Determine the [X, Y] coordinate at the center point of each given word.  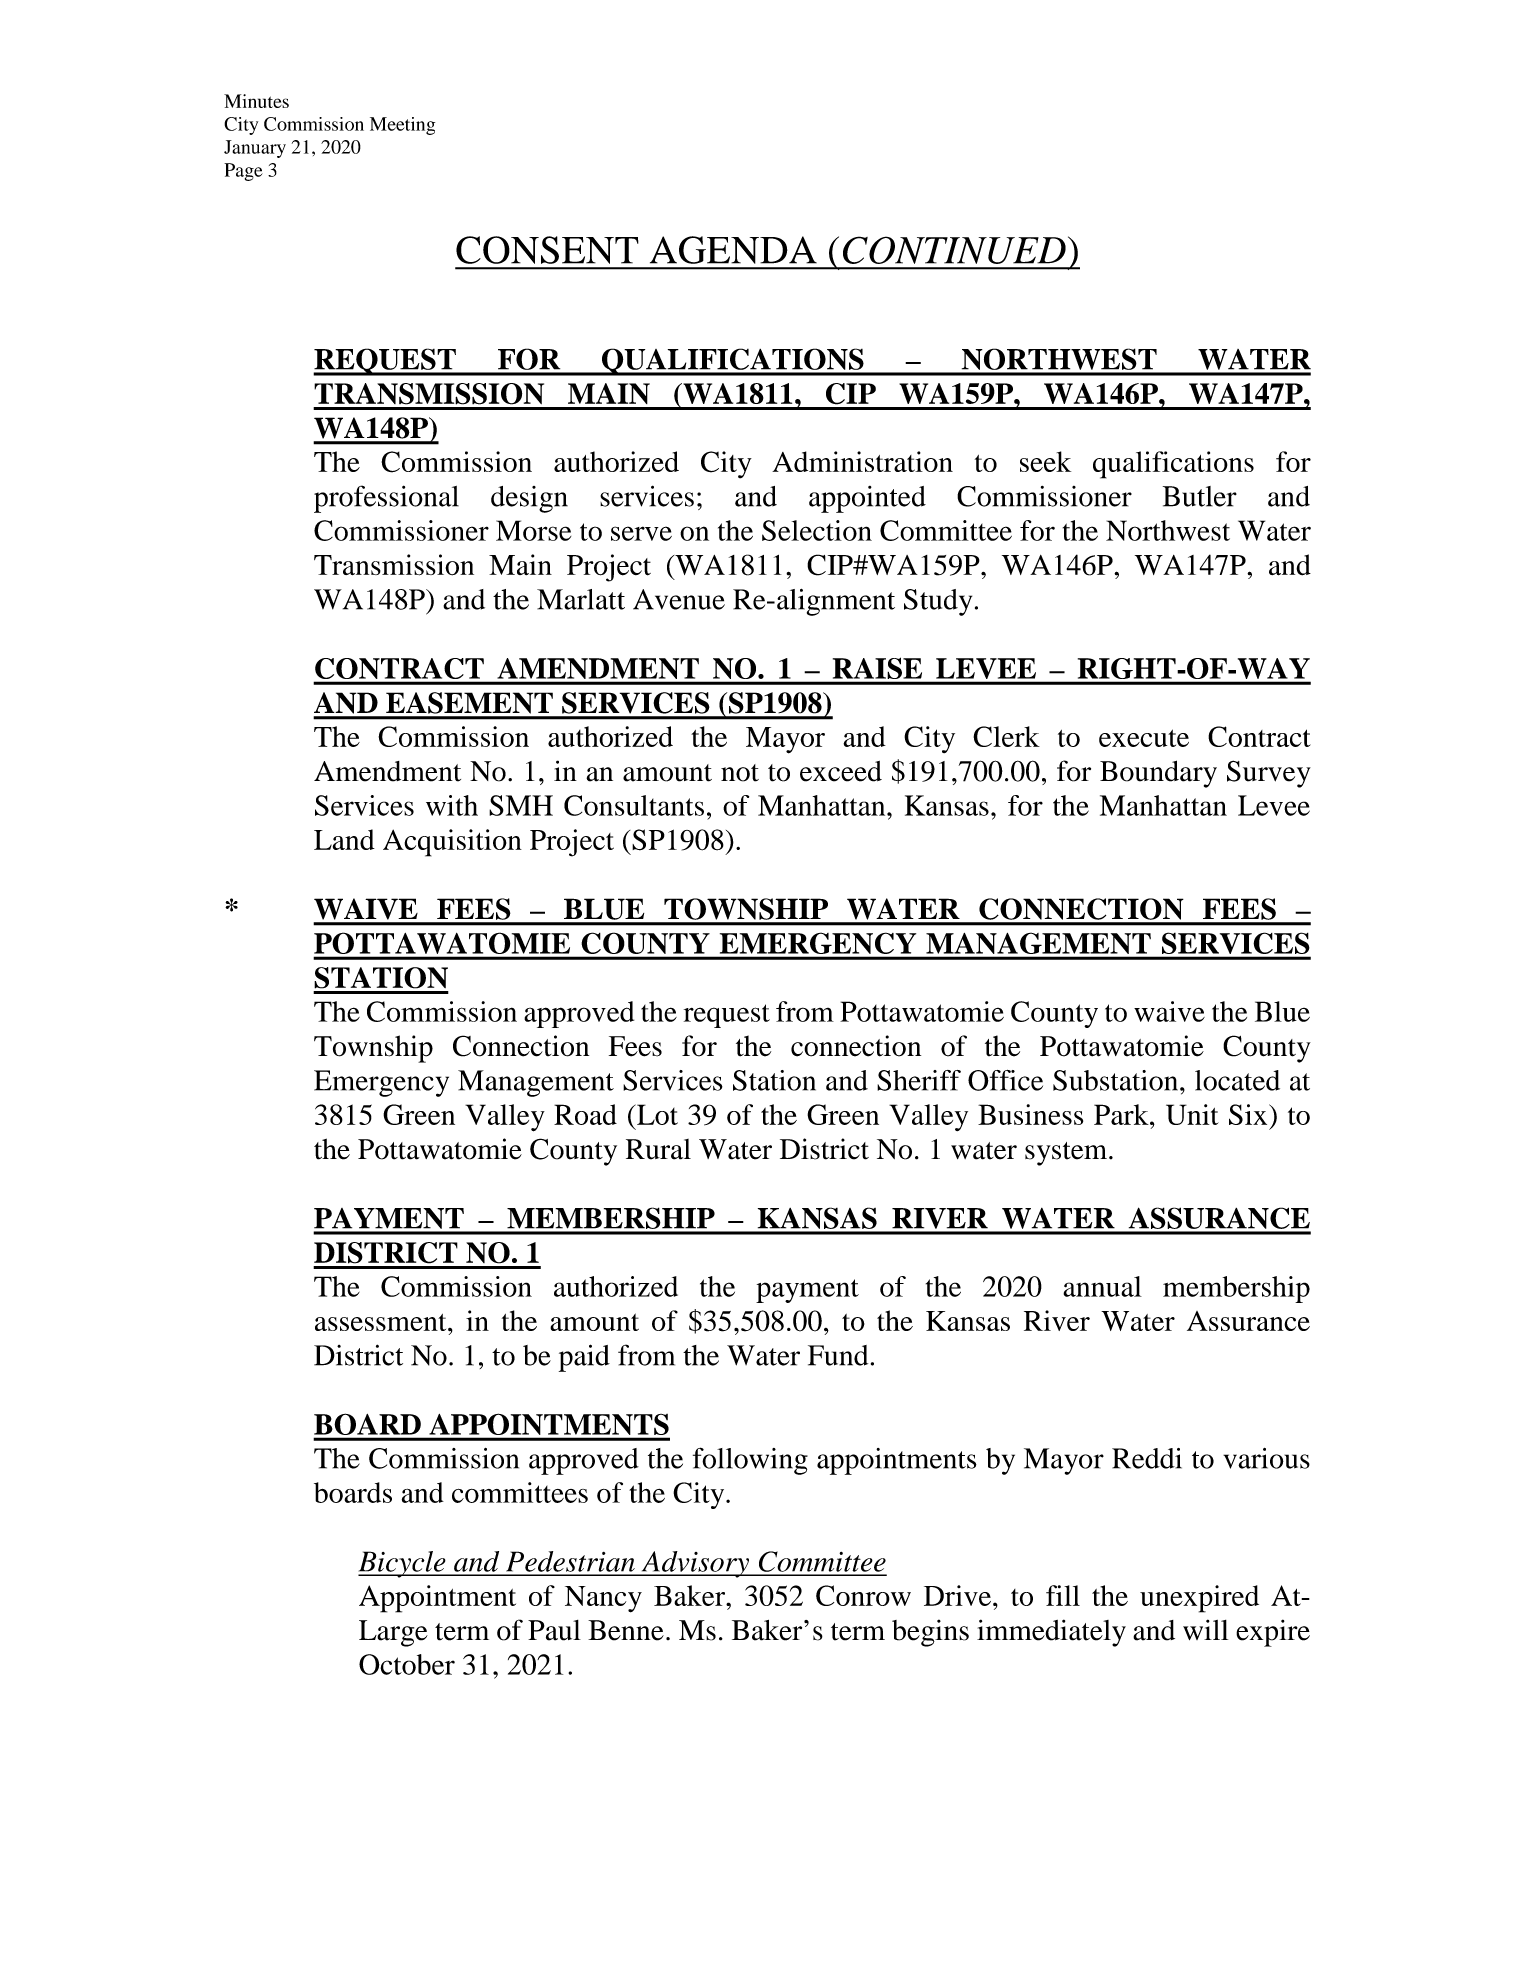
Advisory [695, 1564]
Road [585, 1114]
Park [1122, 1114]
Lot [656, 1114]
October [407, 1664]
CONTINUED [954, 250]
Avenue [679, 599]
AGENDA [733, 250]
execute [1144, 738]
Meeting [402, 126]
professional [386, 499]
